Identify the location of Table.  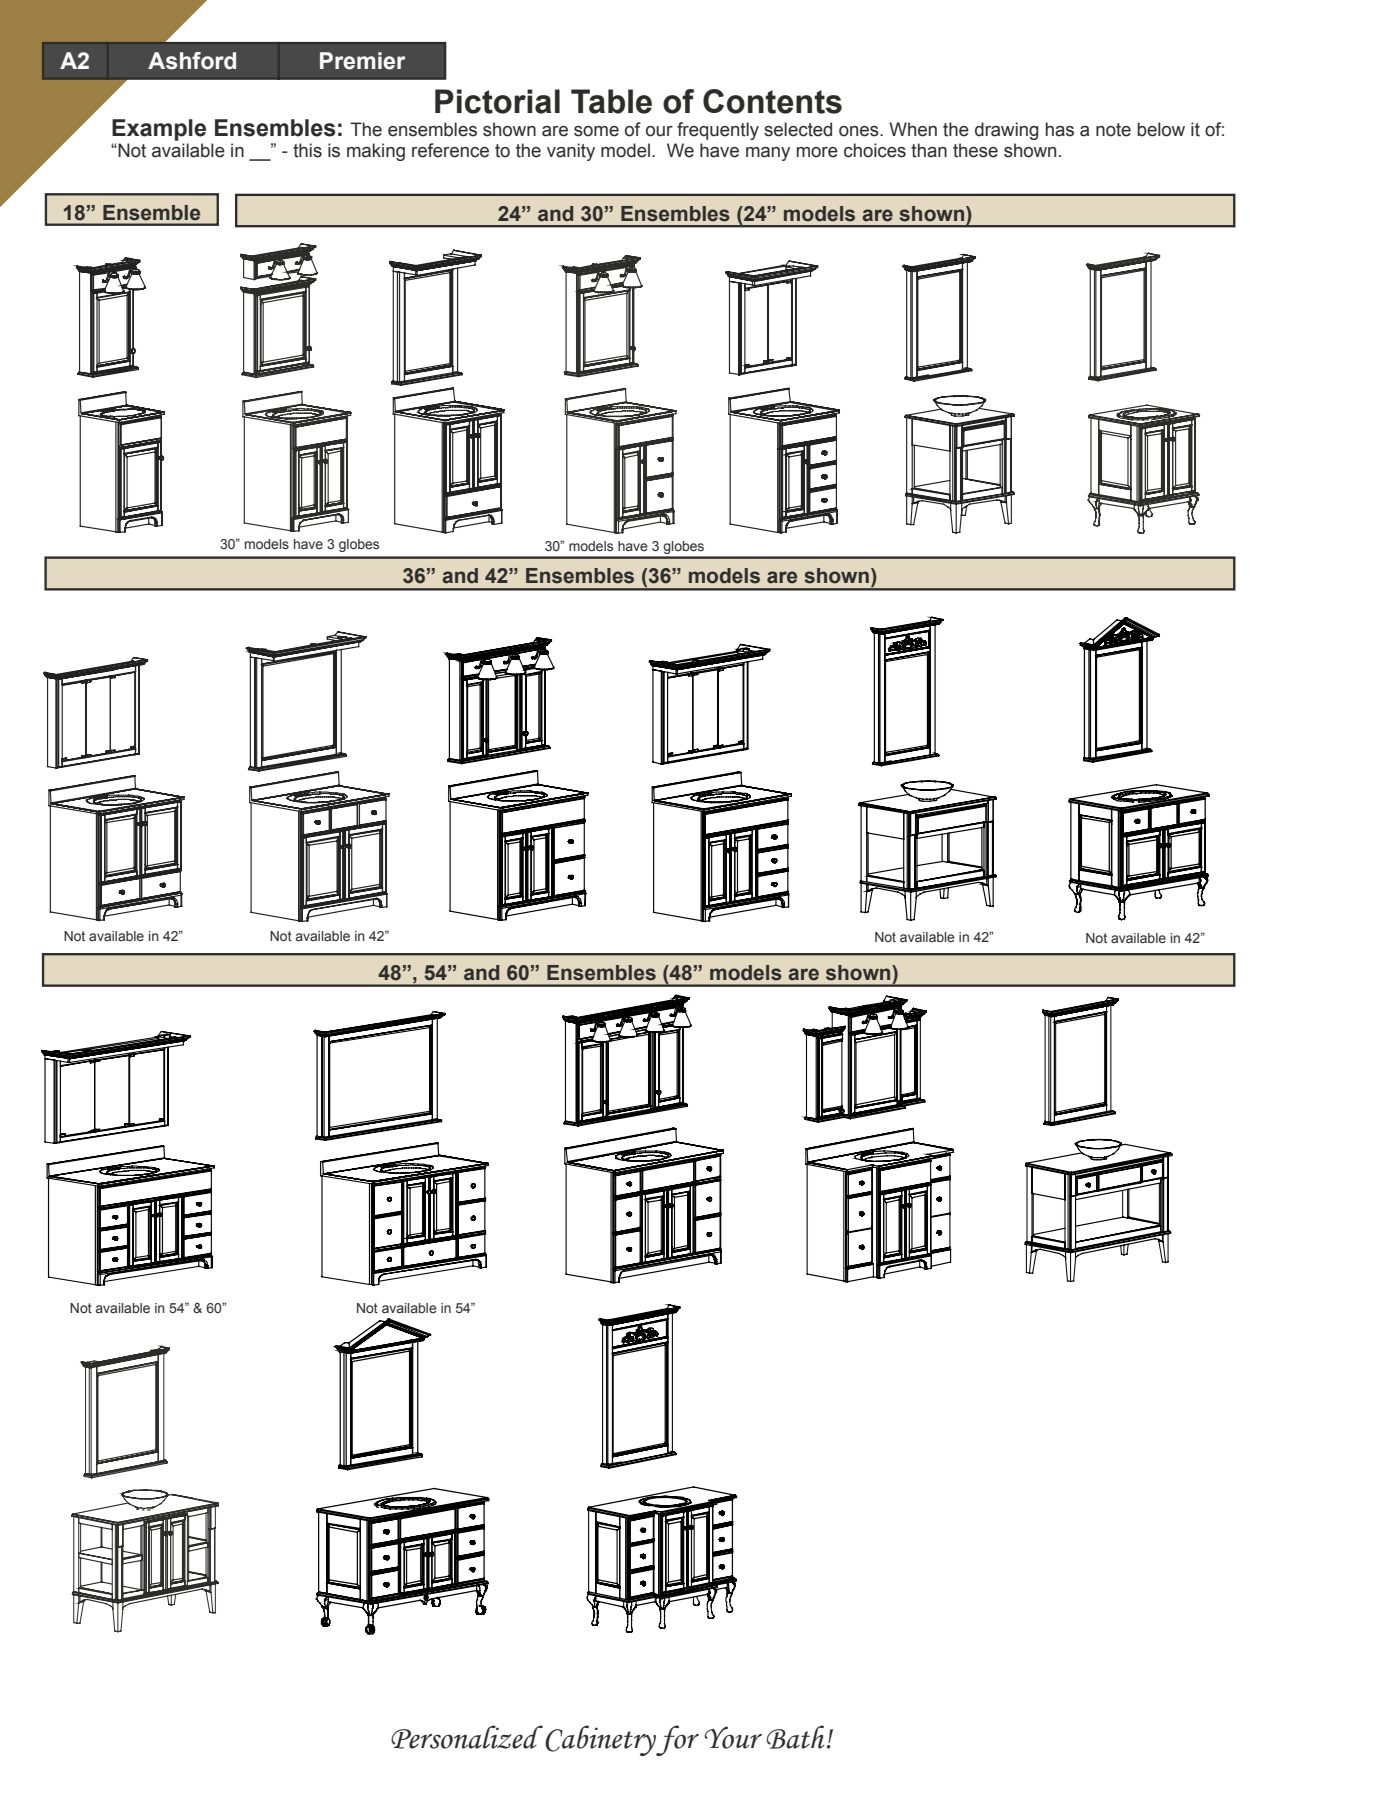
(611, 101).
